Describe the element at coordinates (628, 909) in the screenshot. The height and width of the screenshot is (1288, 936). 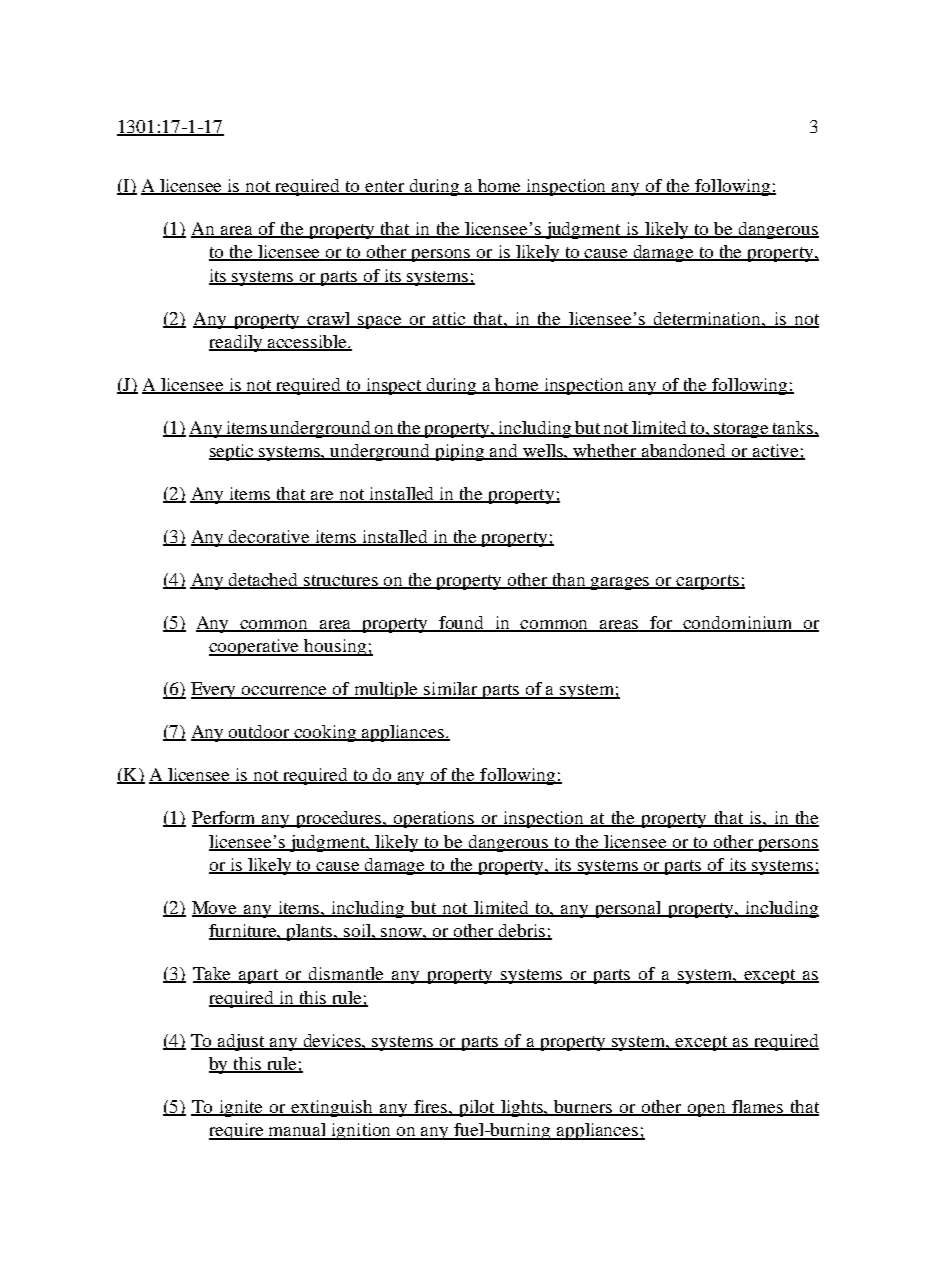
I see `personal` at that location.
